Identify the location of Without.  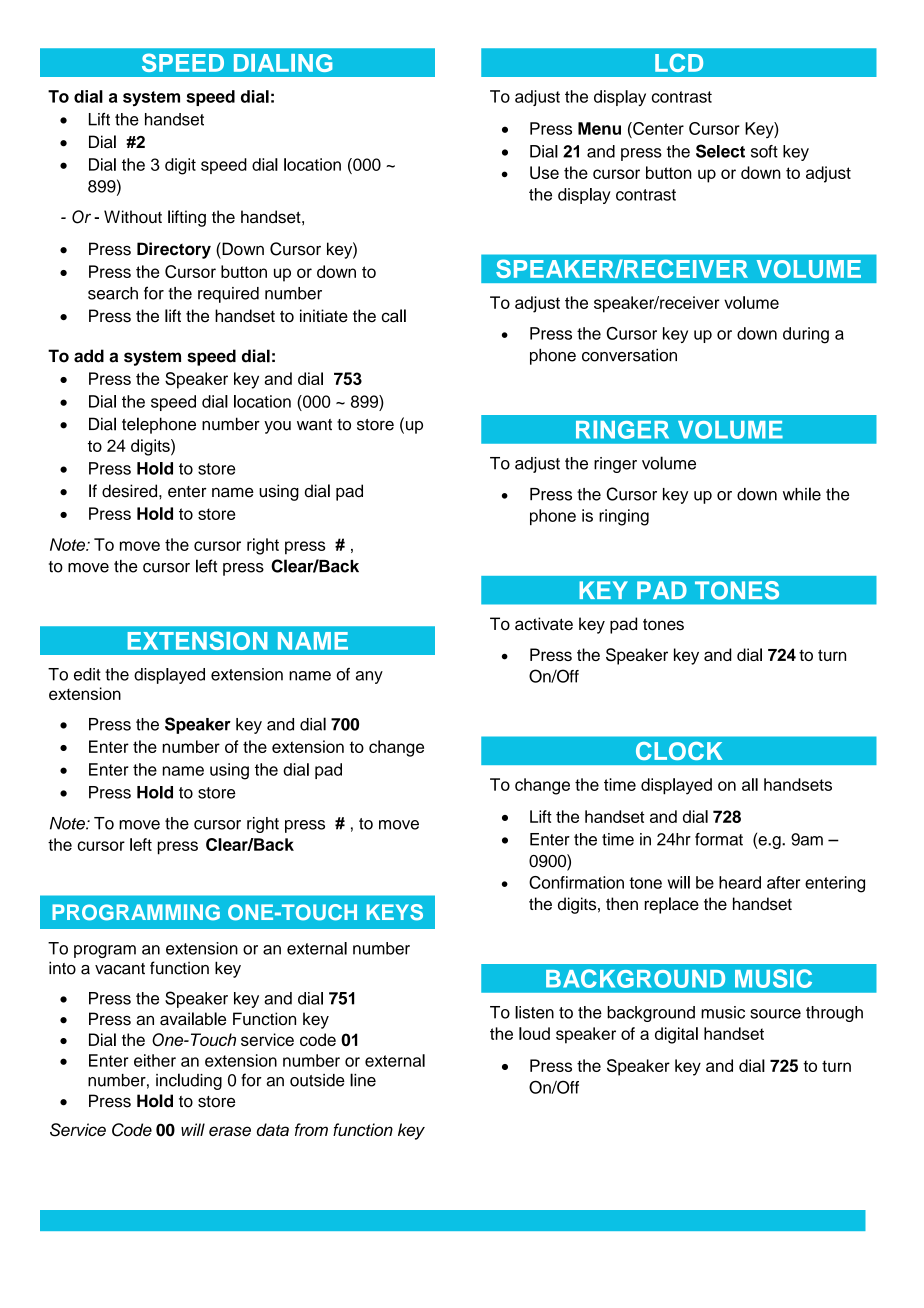
(133, 217).
